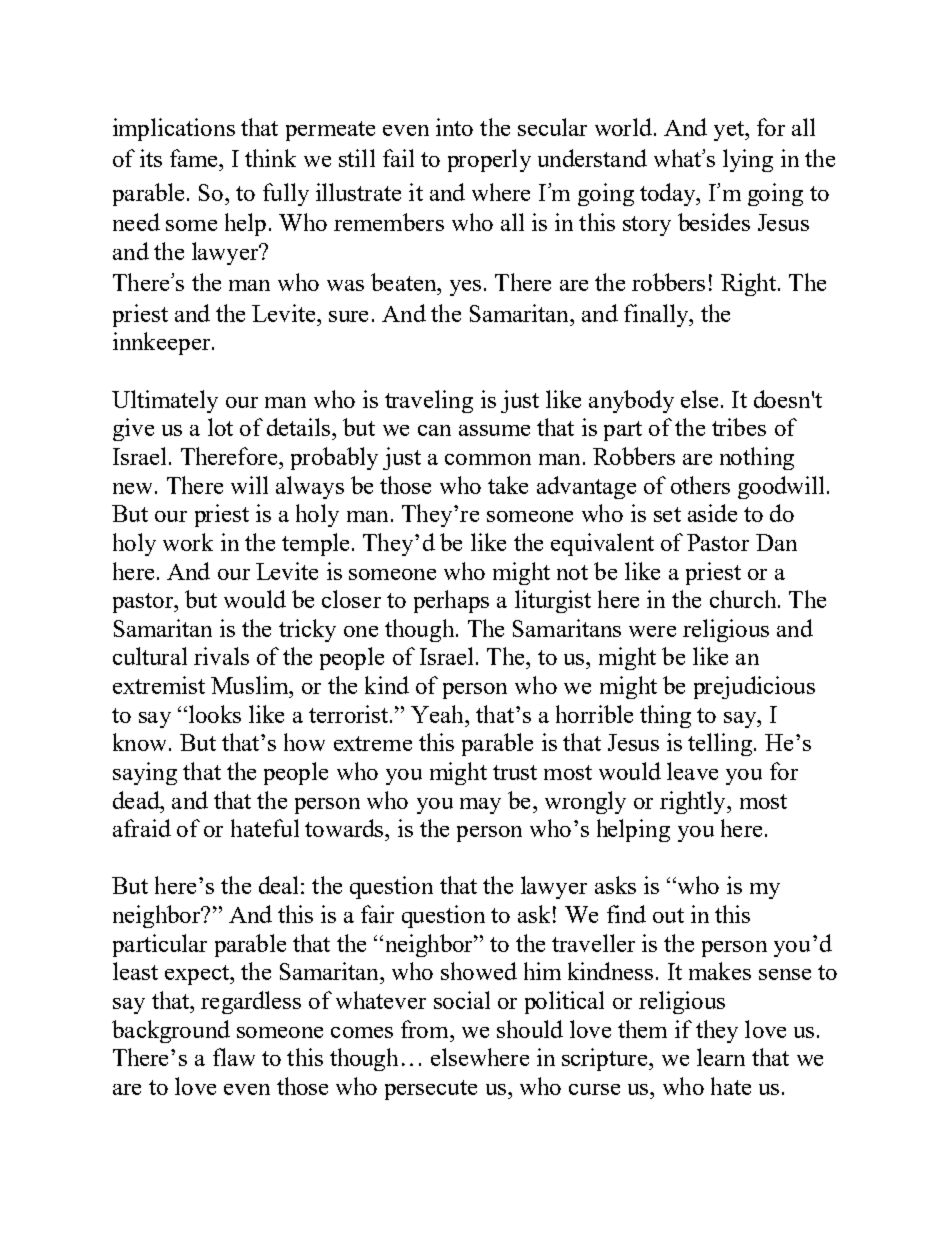  What do you see at coordinates (489, 160) in the screenshot?
I see `properly` at bounding box center [489, 160].
